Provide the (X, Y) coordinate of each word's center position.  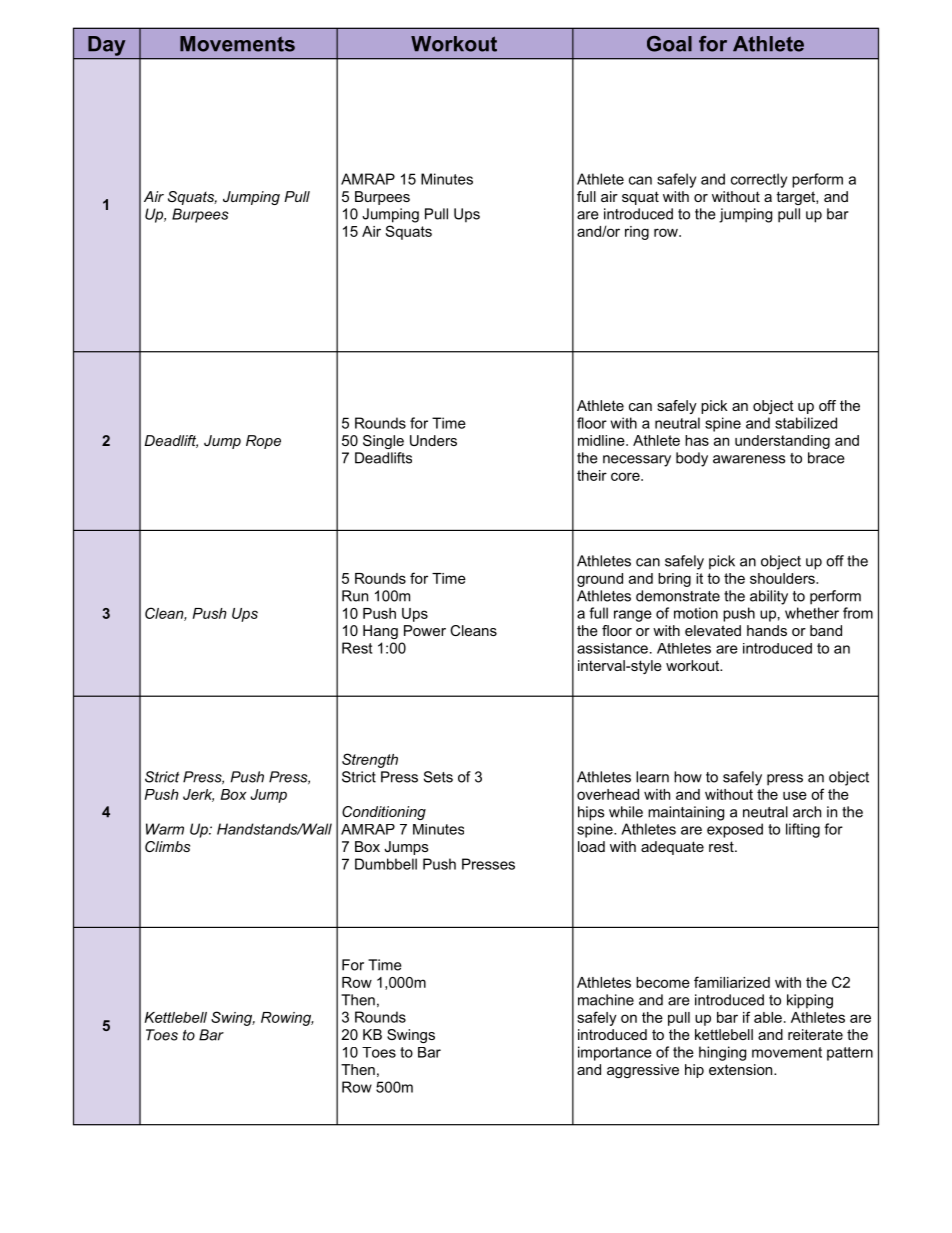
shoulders (783, 578)
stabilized (806, 423)
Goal (669, 44)
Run (355, 596)
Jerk (198, 795)
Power (425, 630)
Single (383, 442)
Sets (438, 777)
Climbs (167, 846)
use (795, 795)
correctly (759, 180)
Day (106, 46)
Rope (263, 442)
